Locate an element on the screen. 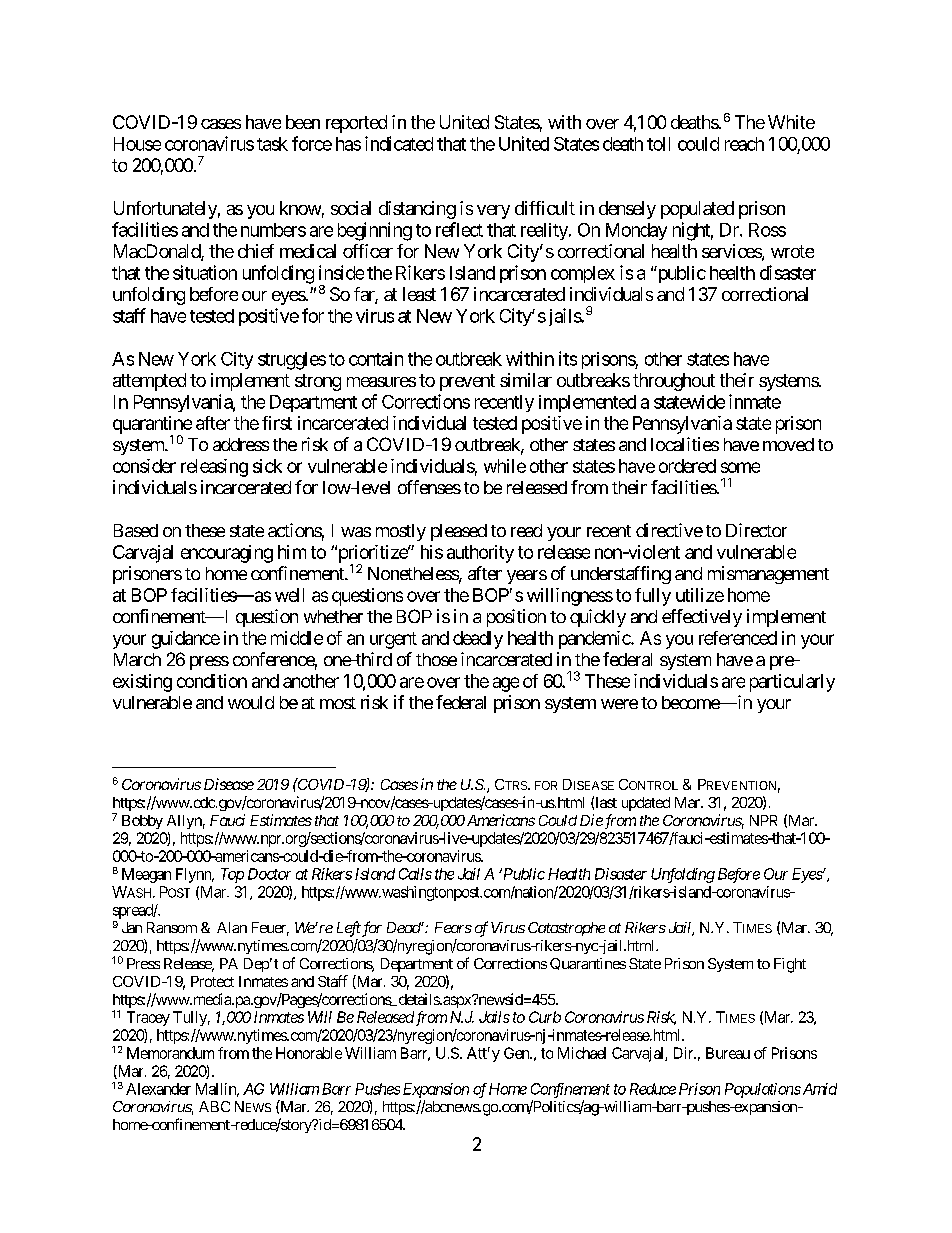 The height and width of the screenshot is (1233, 952). reach is located at coordinates (744, 144).
